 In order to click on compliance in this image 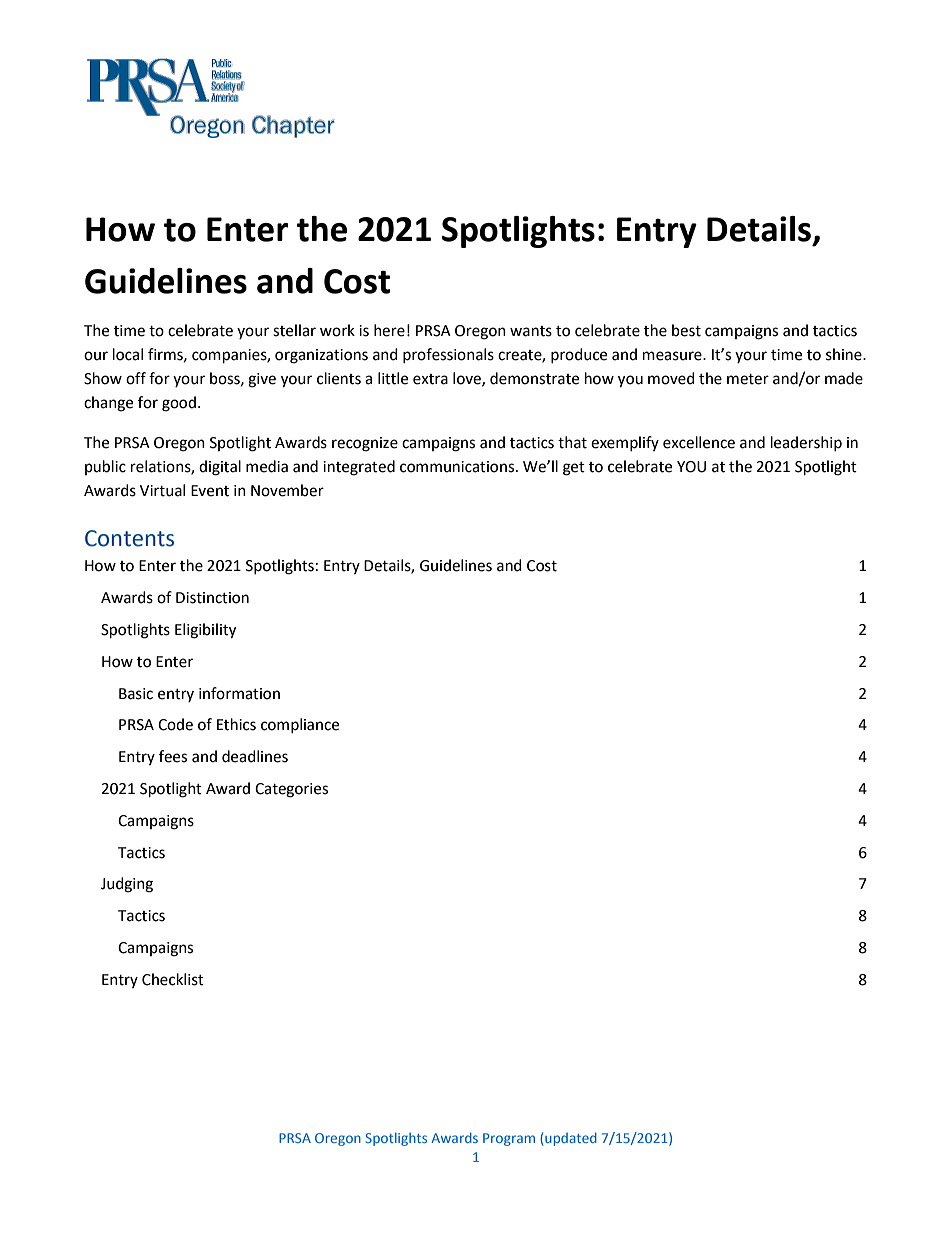, I will do `click(300, 725)`.
